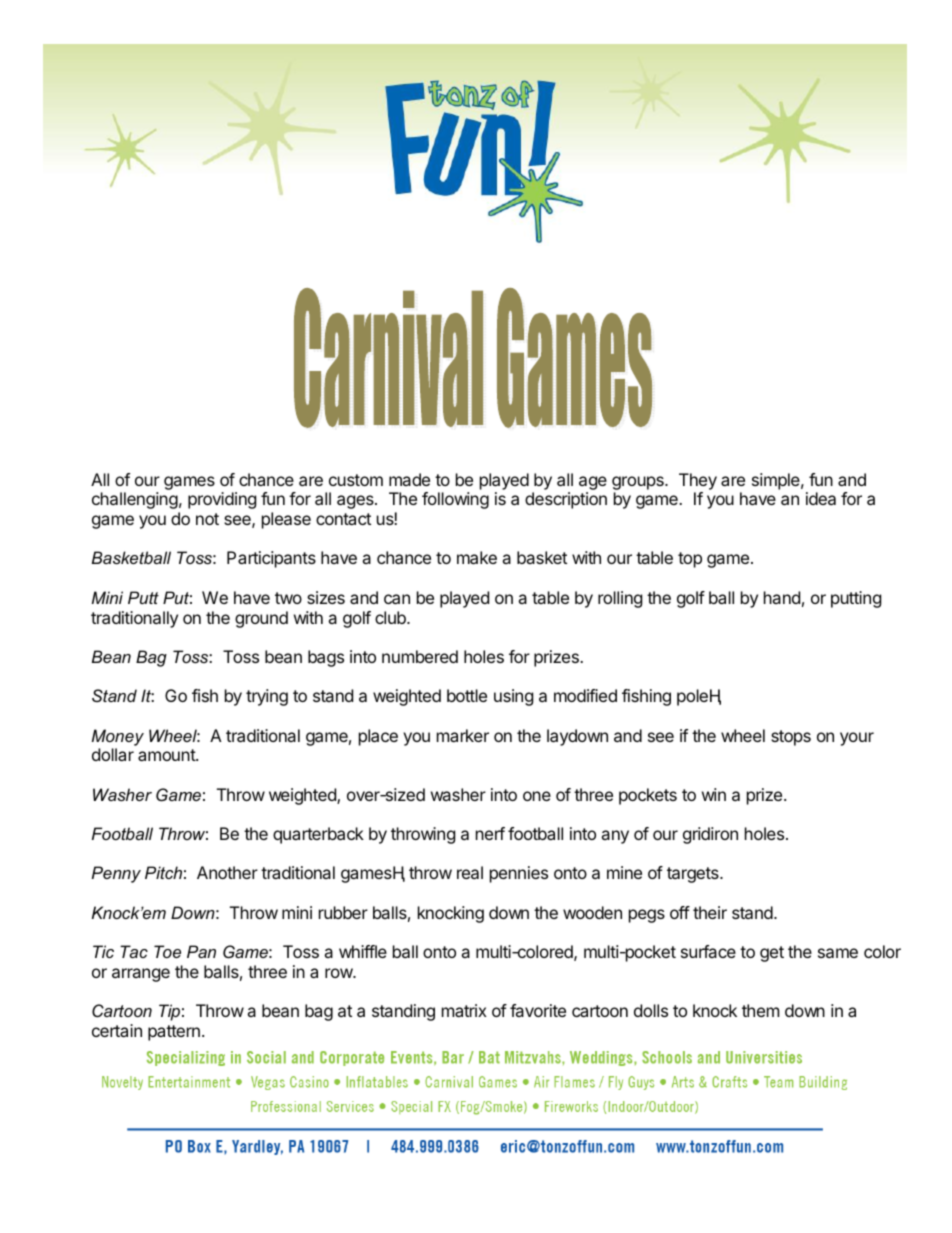 The height and width of the screenshot is (1233, 952). Describe the element at coordinates (222, 500) in the screenshot. I see `providing` at that location.
